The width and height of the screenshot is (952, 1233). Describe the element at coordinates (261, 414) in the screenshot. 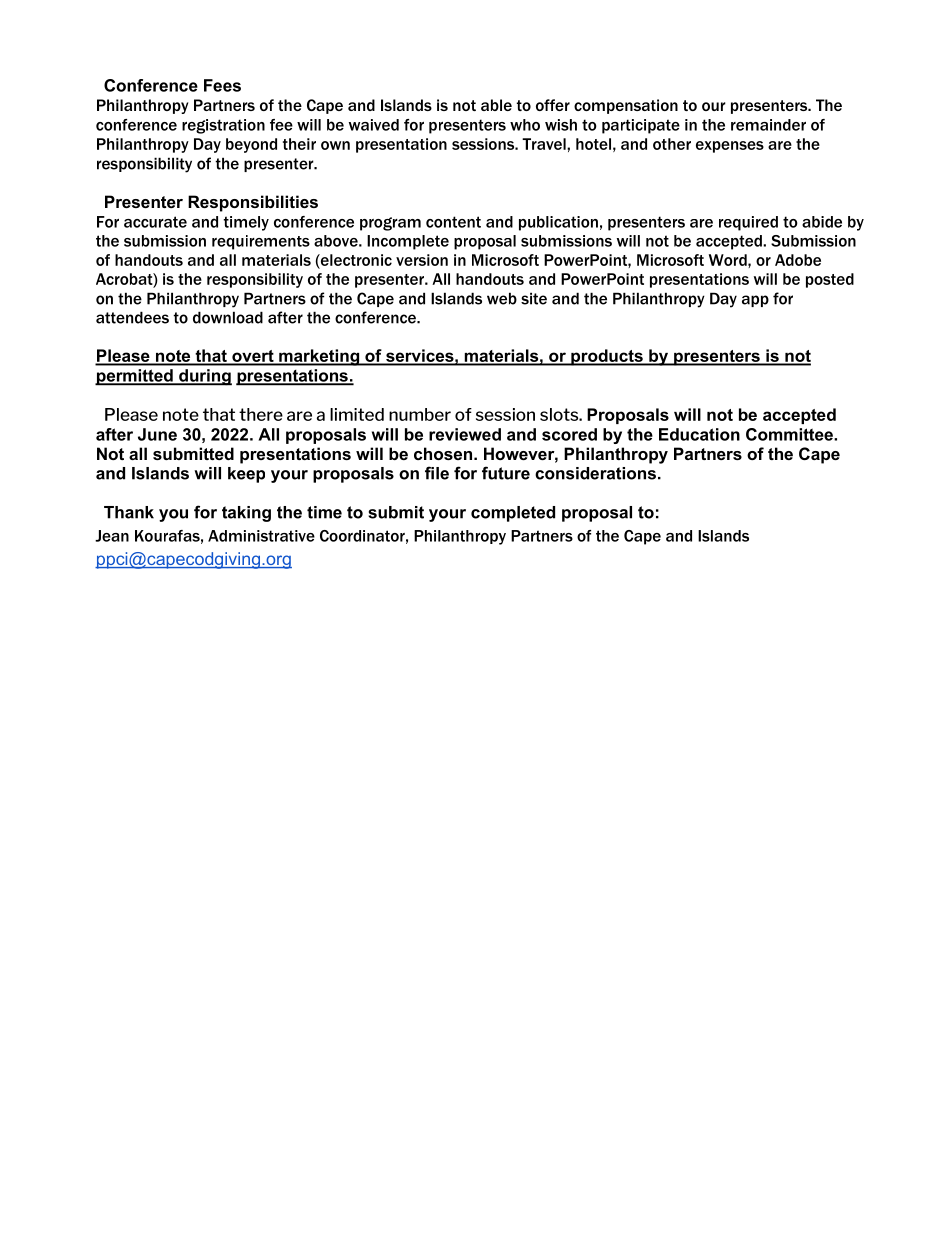

I see `there` at that location.
